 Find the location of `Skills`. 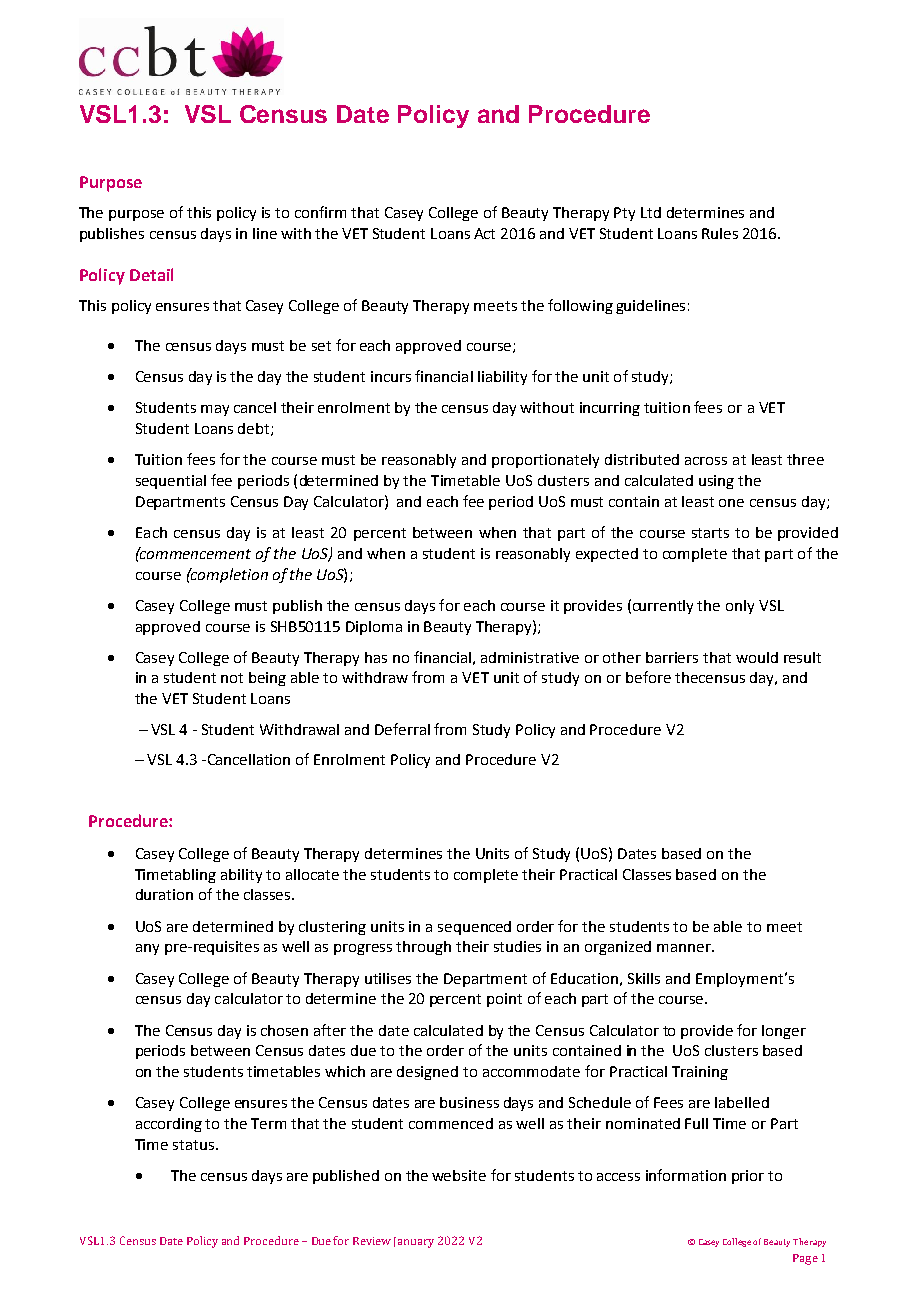

Skills is located at coordinates (644, 978).
